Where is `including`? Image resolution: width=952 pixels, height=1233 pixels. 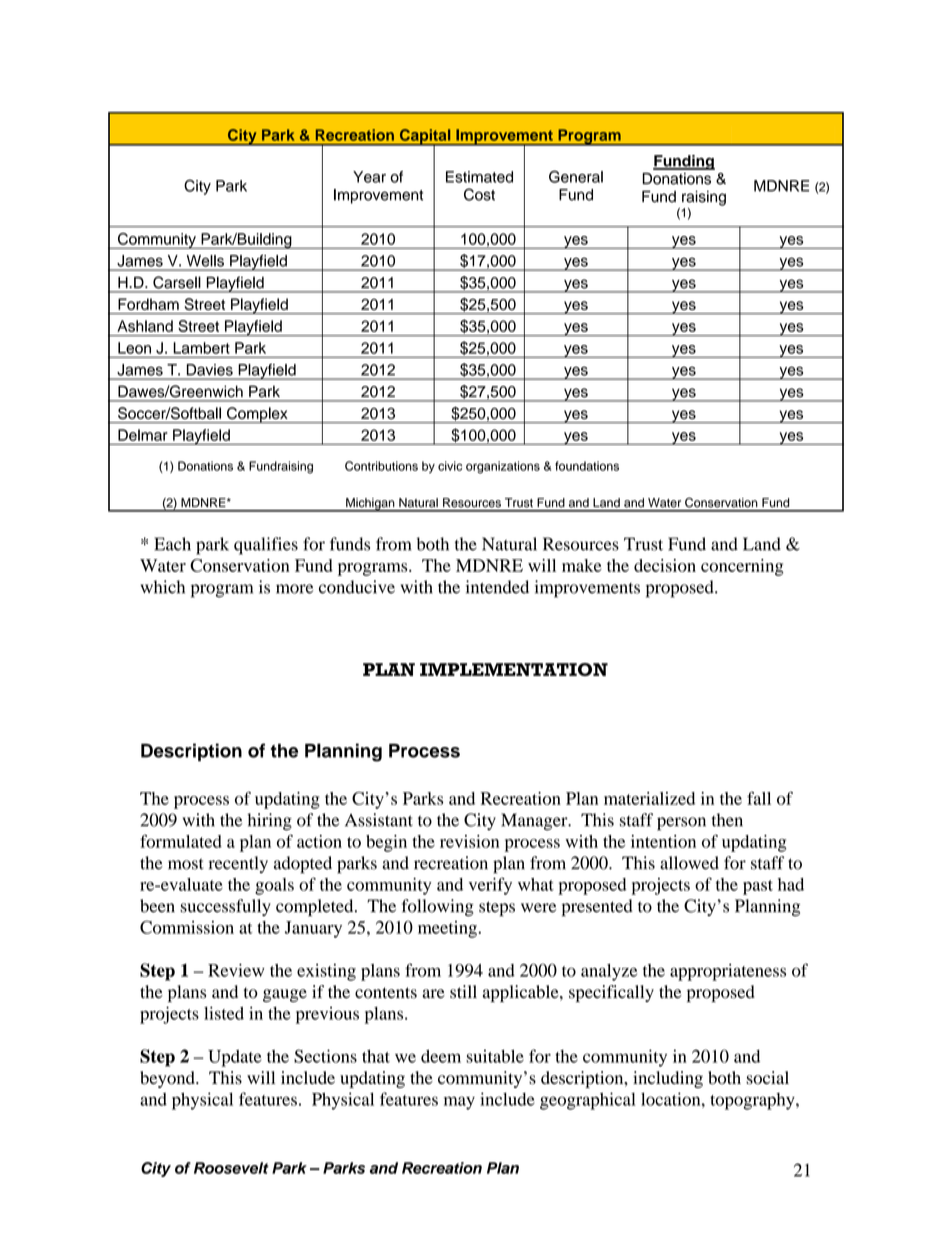
including is located at coordinates (668, 1079).
